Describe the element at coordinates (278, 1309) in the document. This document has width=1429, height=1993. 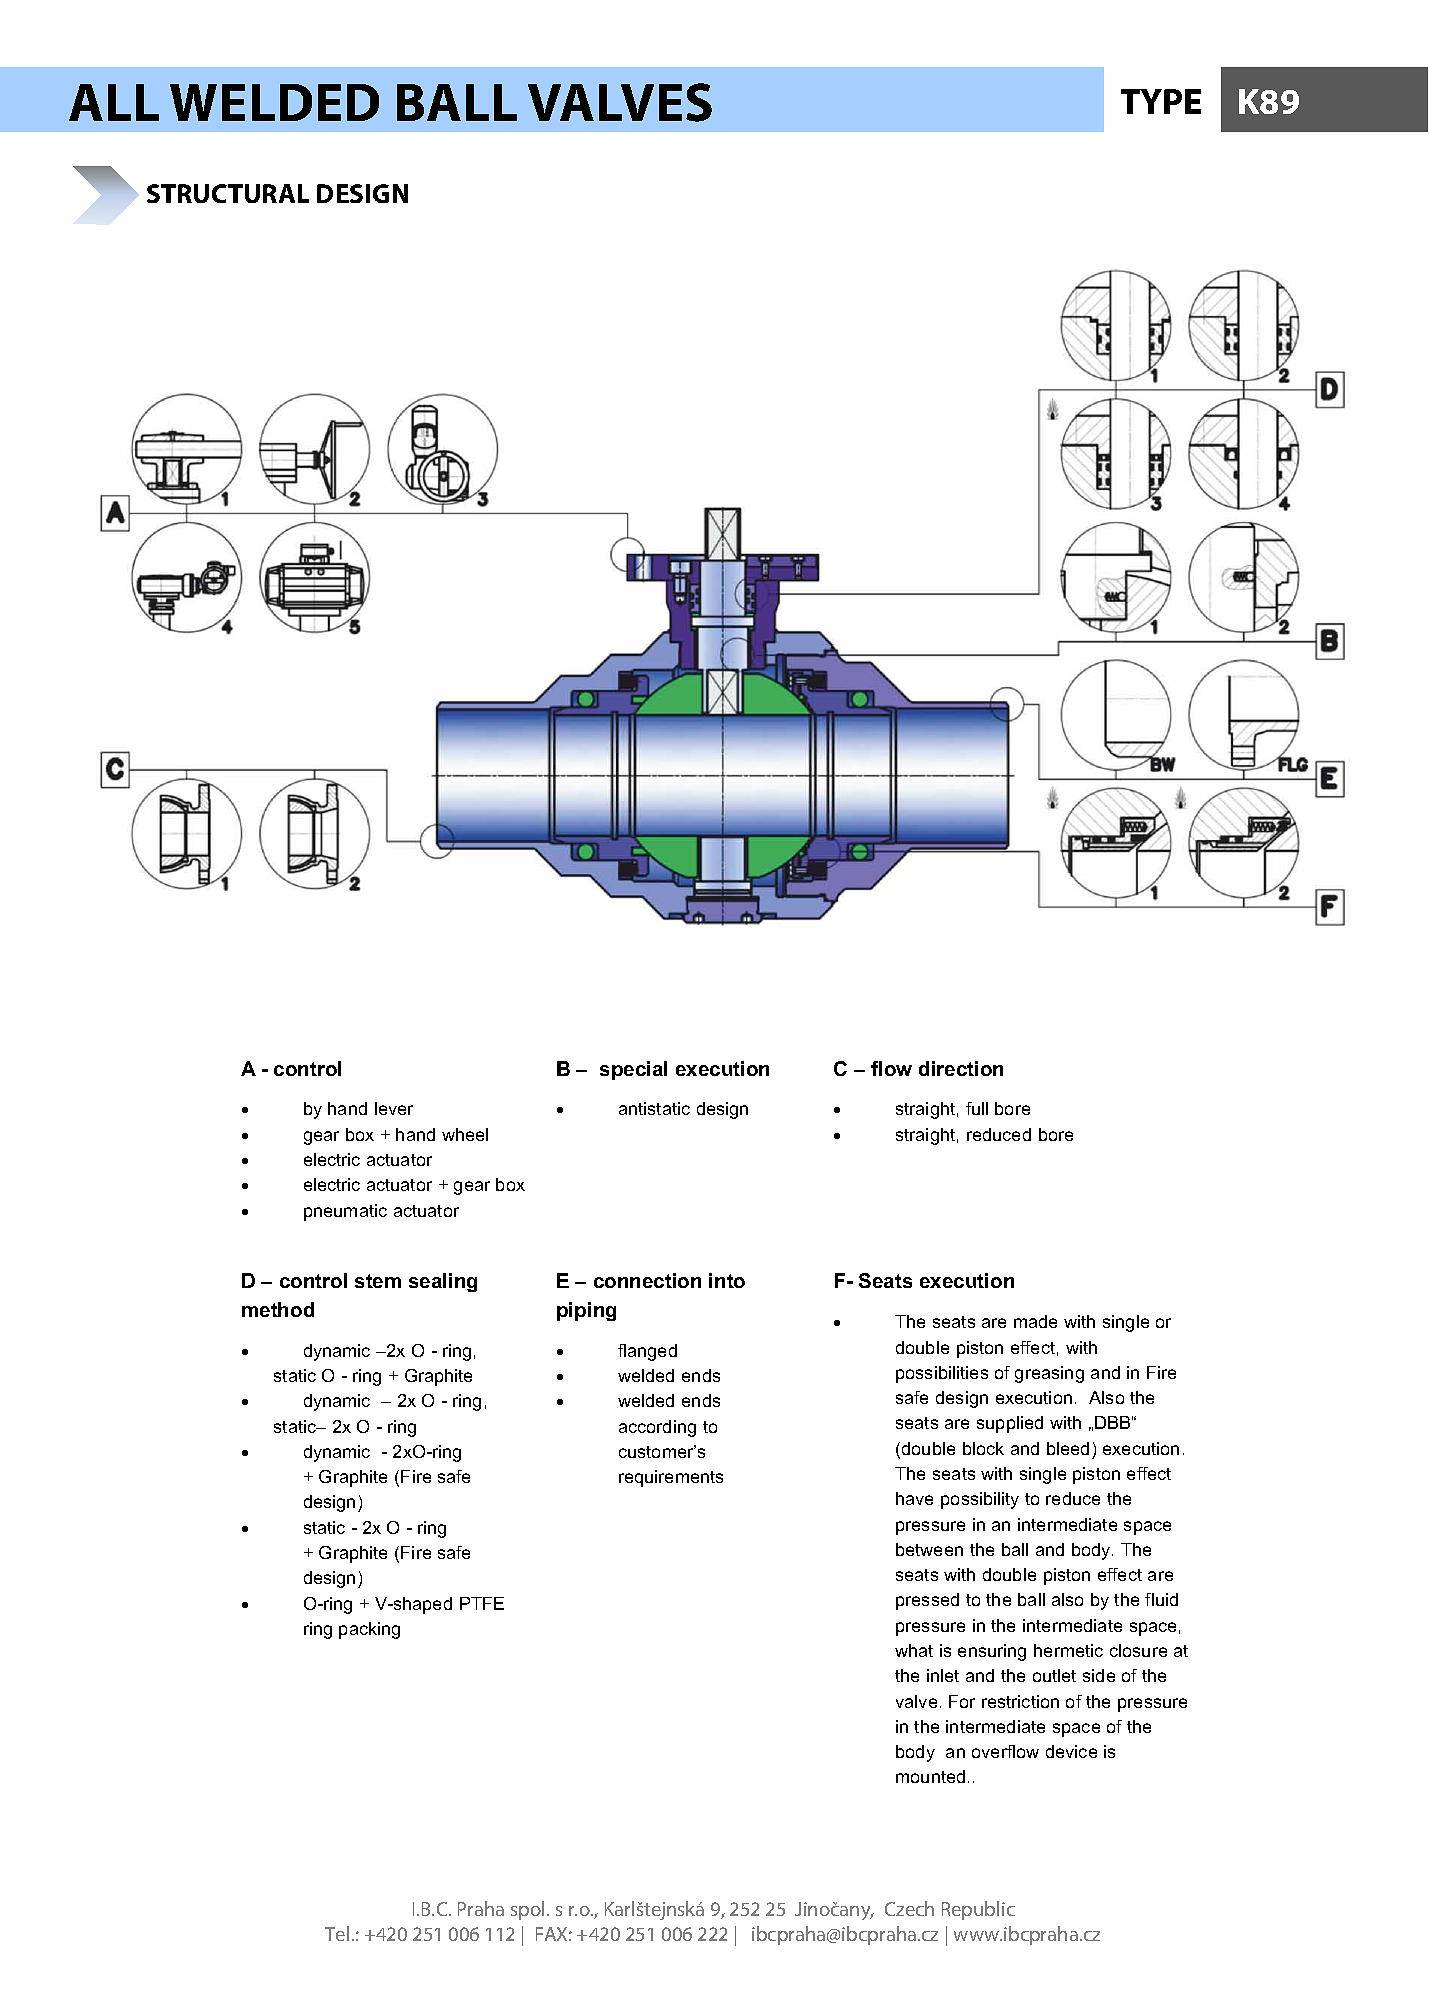
I see `method` at that location.
